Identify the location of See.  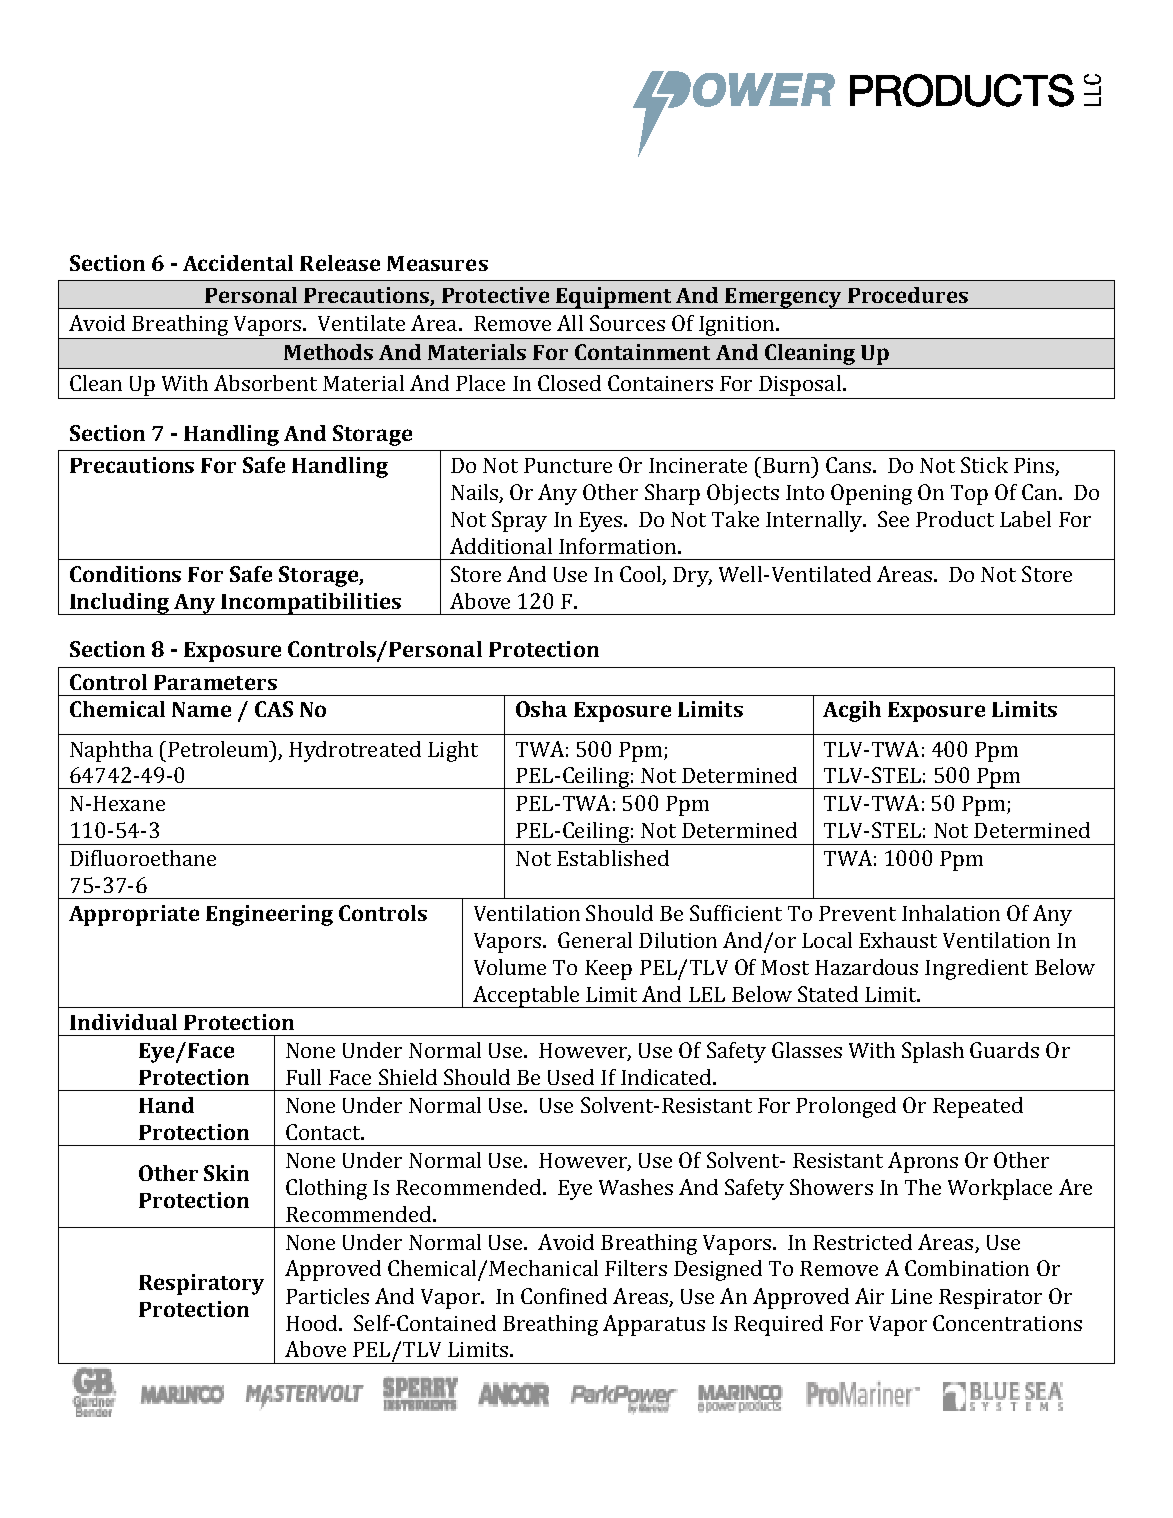
(893, 519).
